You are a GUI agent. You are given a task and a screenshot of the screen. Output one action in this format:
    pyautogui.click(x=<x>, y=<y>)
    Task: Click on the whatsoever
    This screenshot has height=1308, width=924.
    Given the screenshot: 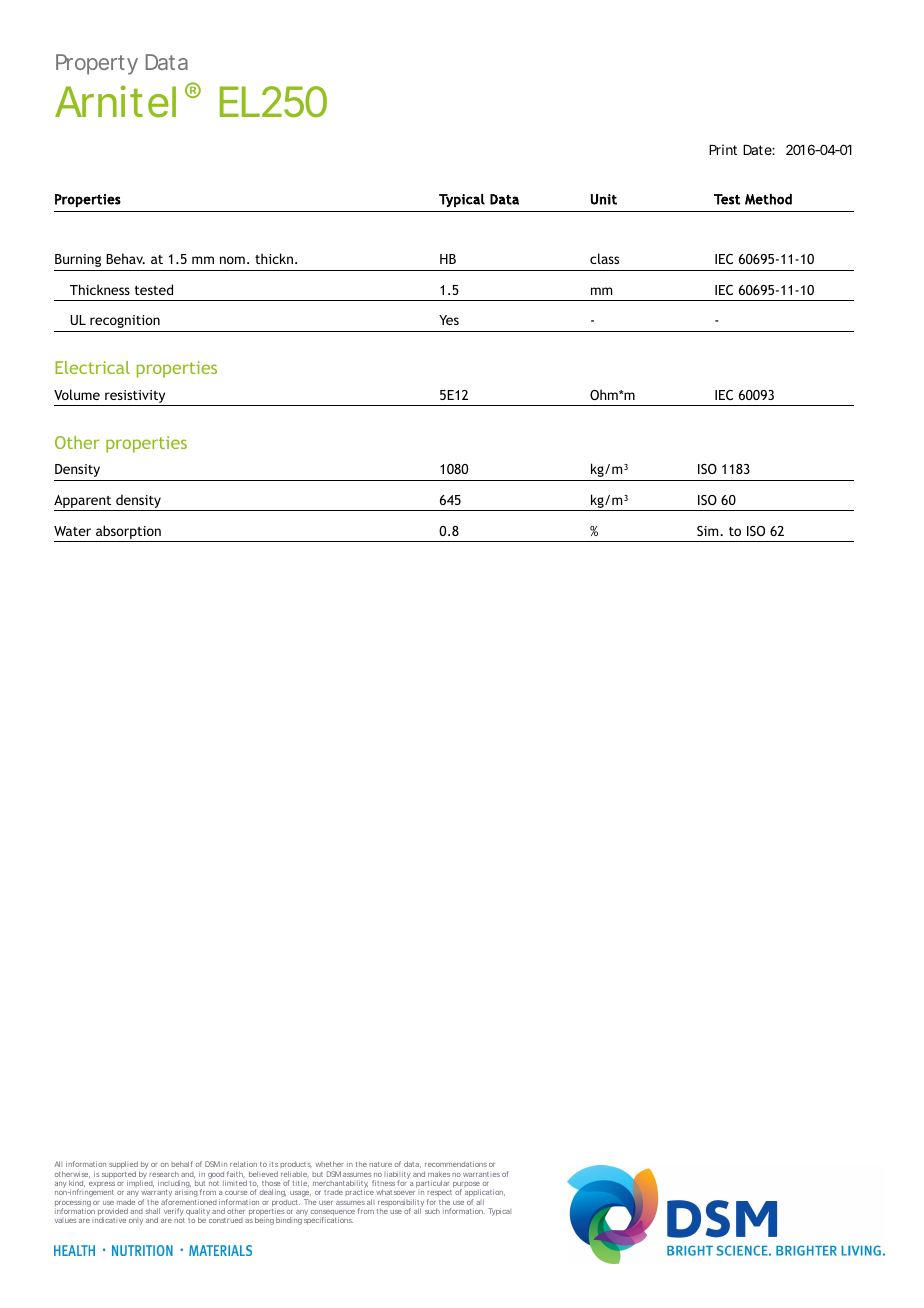 What is the action you would take?
    pyautogui.click(x=395, y=1192)
